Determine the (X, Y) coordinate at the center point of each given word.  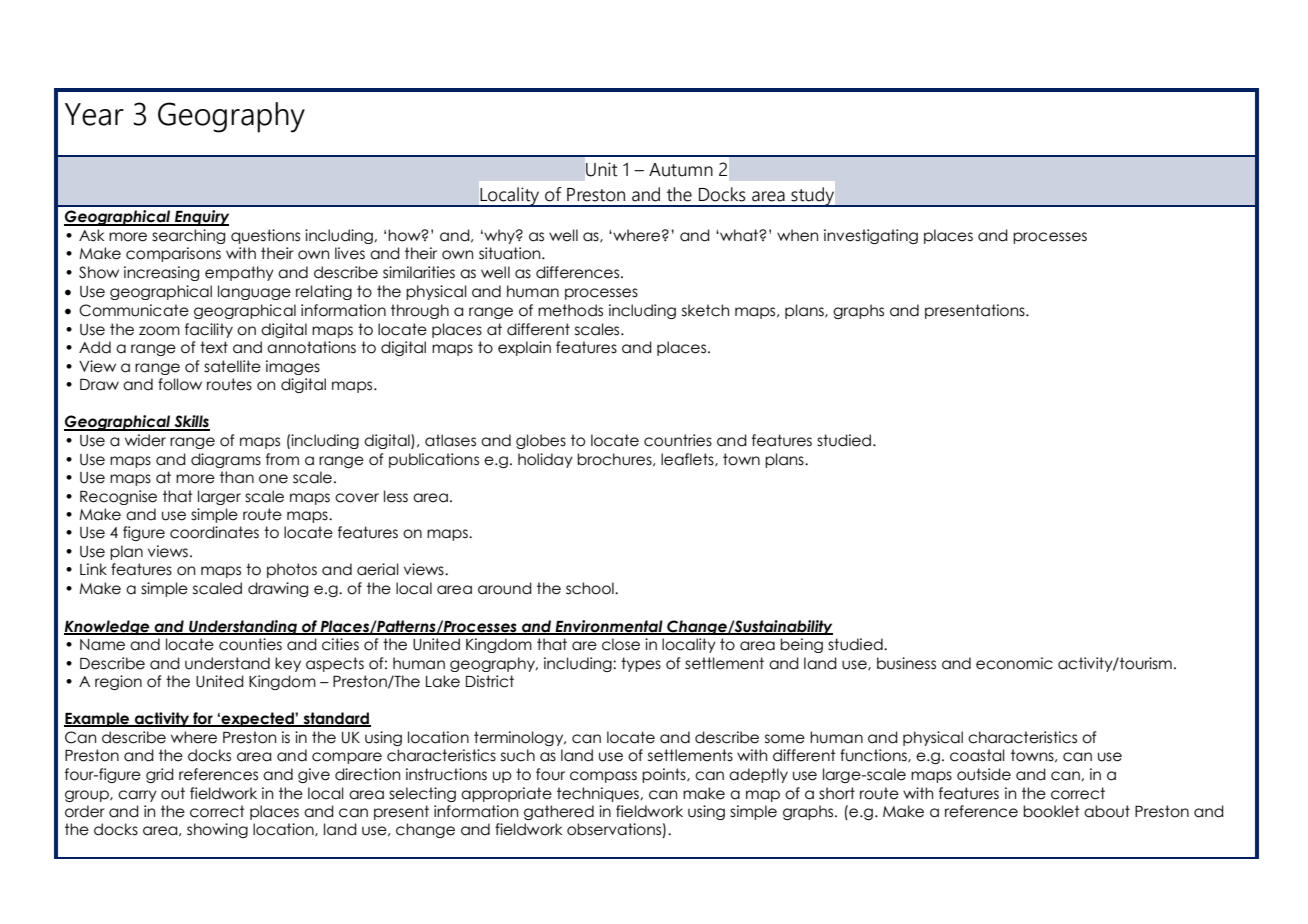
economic (1014, 663)
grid (160, 775)
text (214, 347)
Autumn (681, 170)
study (813, 197)
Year (94, 114)
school (591, 588)
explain (524, 348)
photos (292, 570)
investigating (871, 236)
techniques (599, 794)
